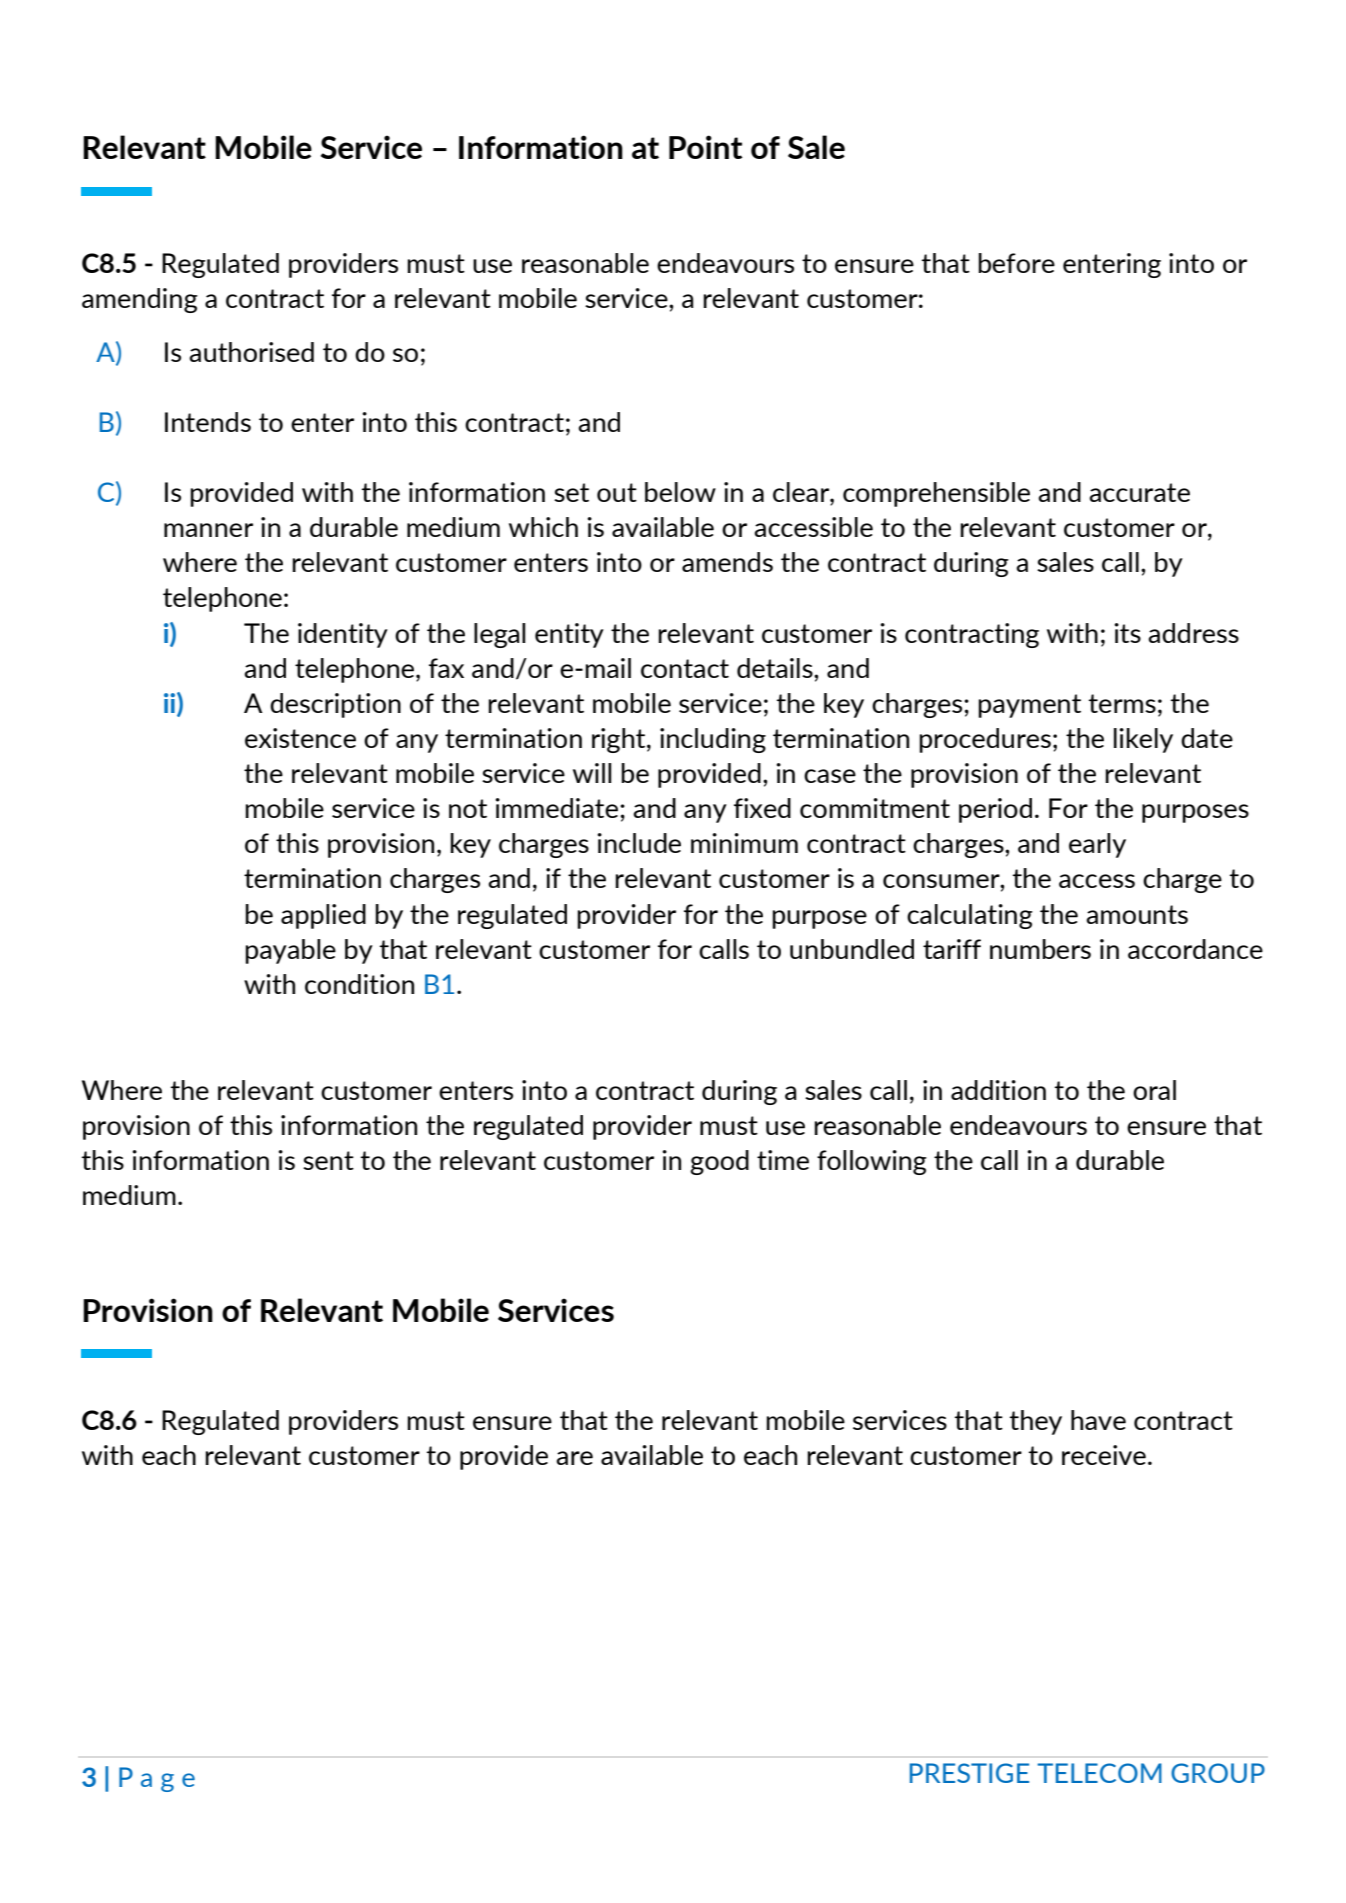 This document has width=1346, height=1903. What do you see at coordinates (290, 951) in the document?
I see `payable` at bounding box center [290, 951].
